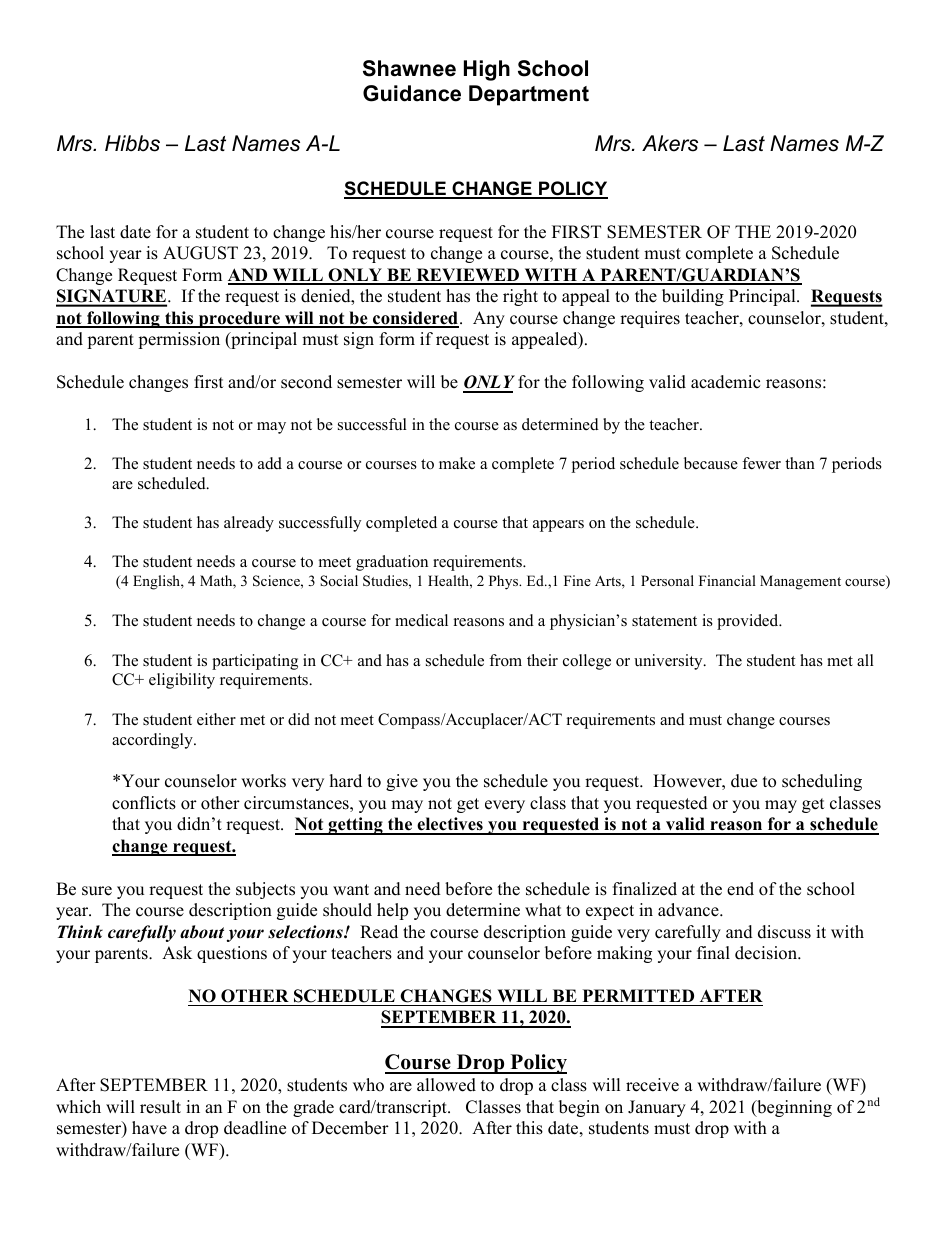 This page has height=1233, width=952. What do you see at coordinates (182, 681) in the page?
I see `eligibility` at bounding box center [182, 681].
